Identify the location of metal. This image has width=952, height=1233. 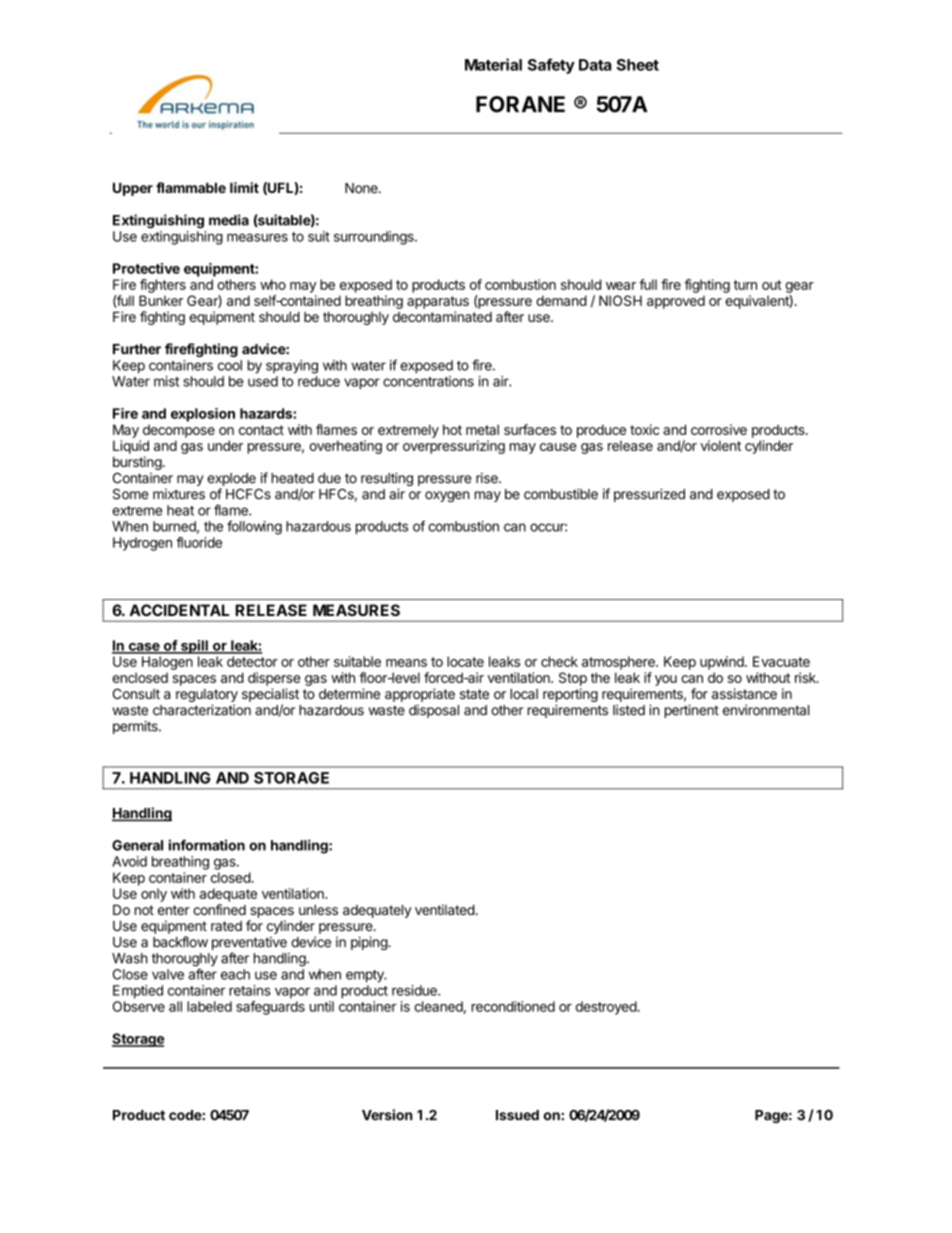
(482, 429).
